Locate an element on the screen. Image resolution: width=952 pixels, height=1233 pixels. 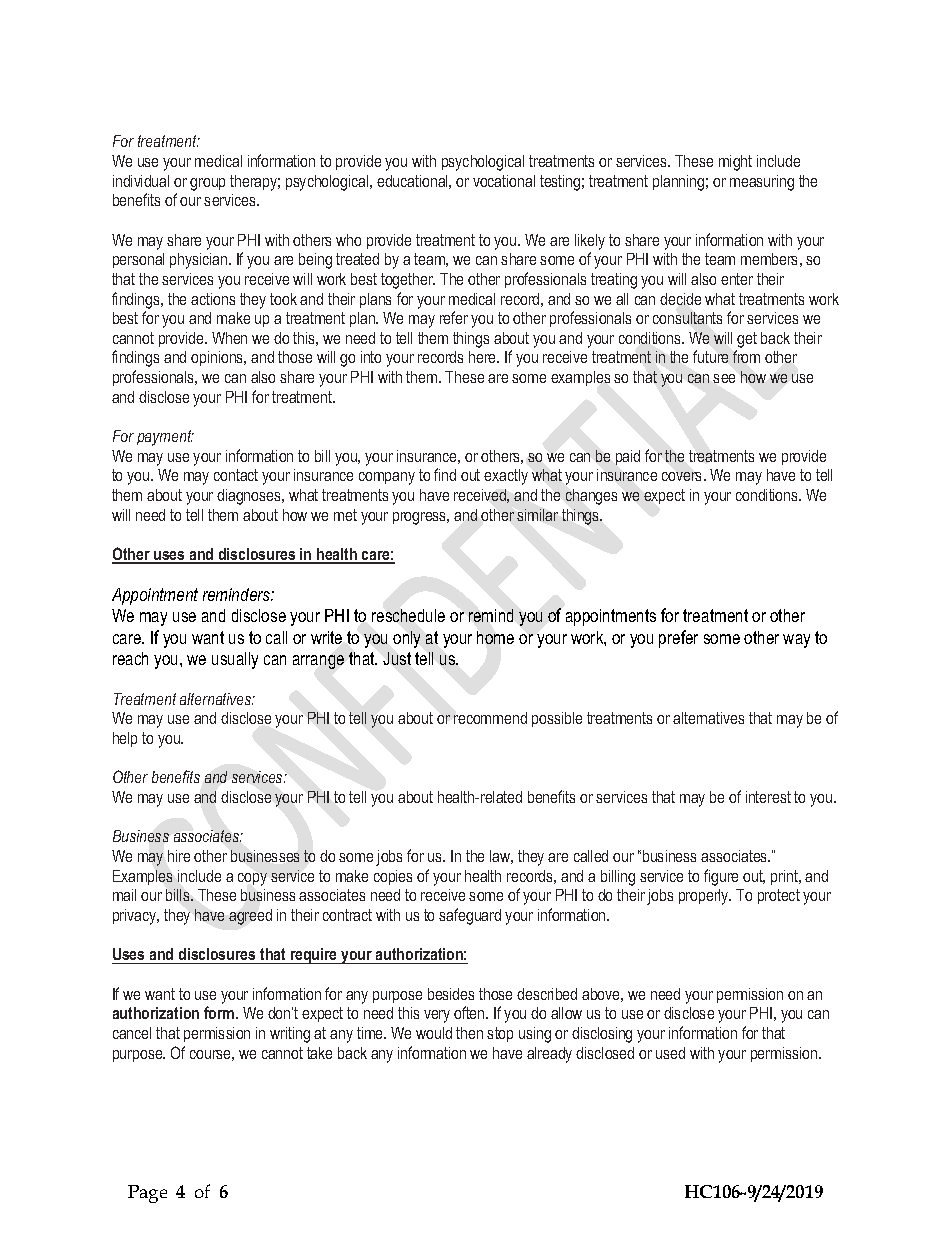
might is located at coordinates (735, 163).
